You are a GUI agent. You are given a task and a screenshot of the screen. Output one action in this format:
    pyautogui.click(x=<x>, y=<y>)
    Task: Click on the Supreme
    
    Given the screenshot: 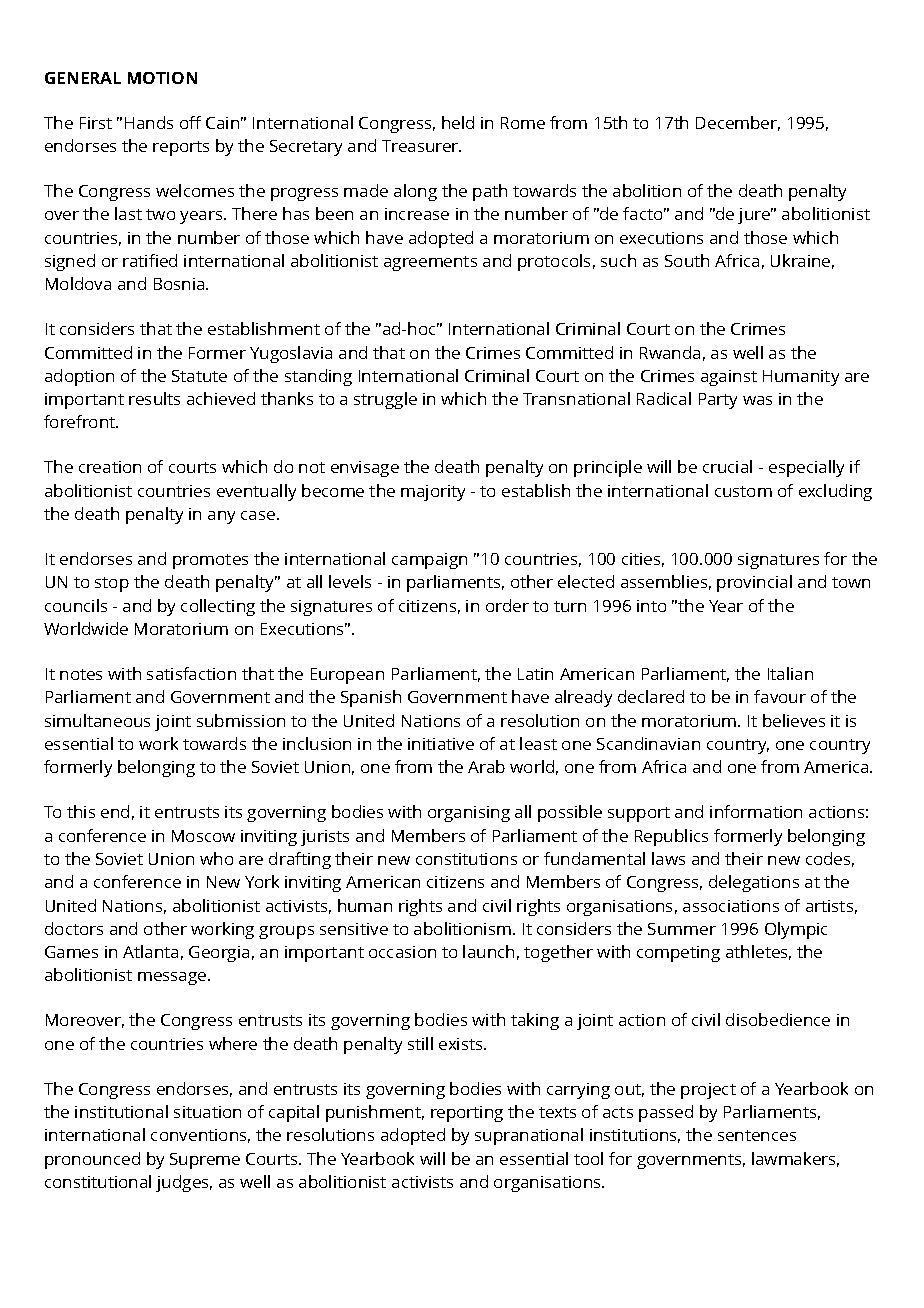 What is the action you would take?
    pyautogui.click(x=205, y=1161)
